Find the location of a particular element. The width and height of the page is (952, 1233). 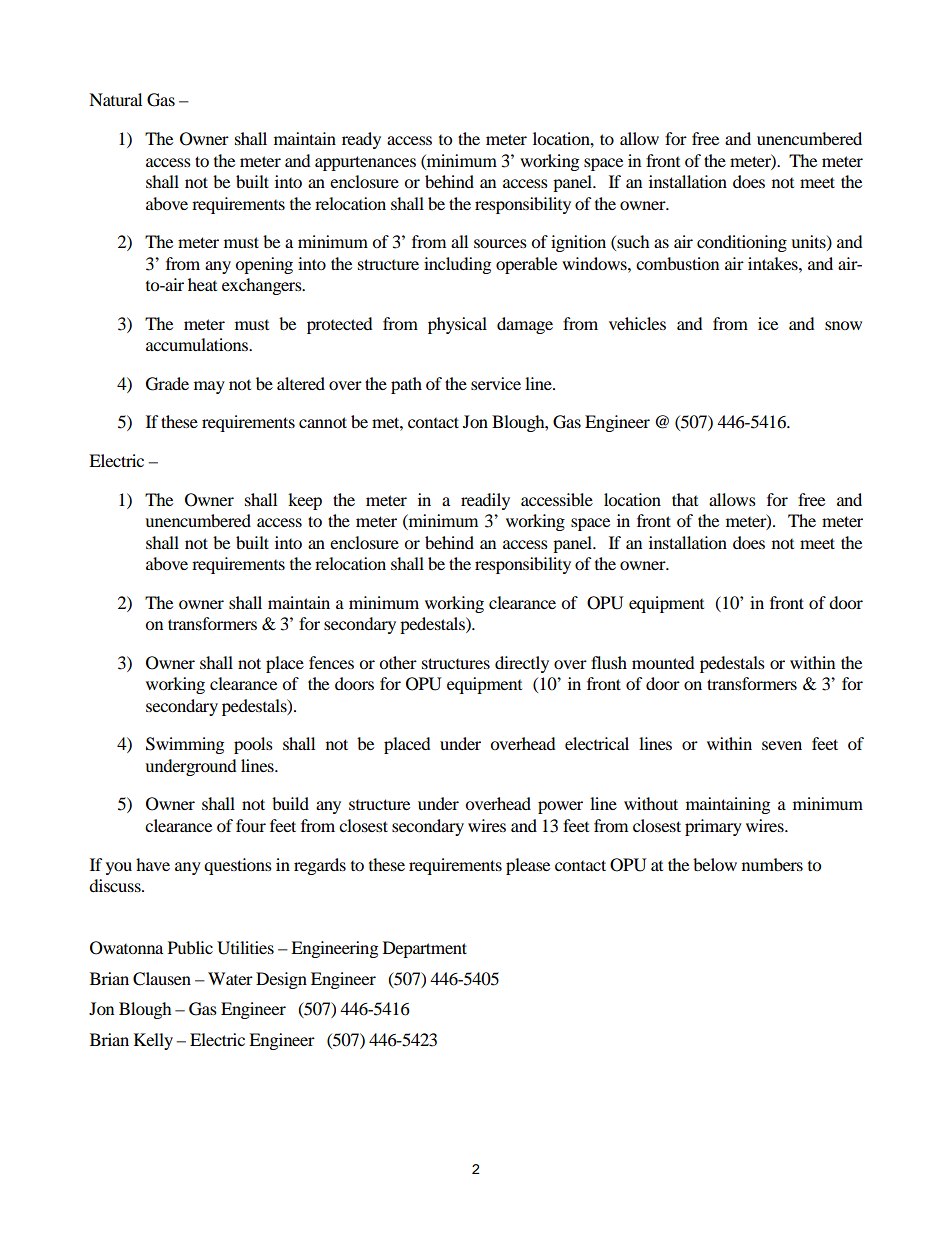

readily is located at coordinates (485, 501).
